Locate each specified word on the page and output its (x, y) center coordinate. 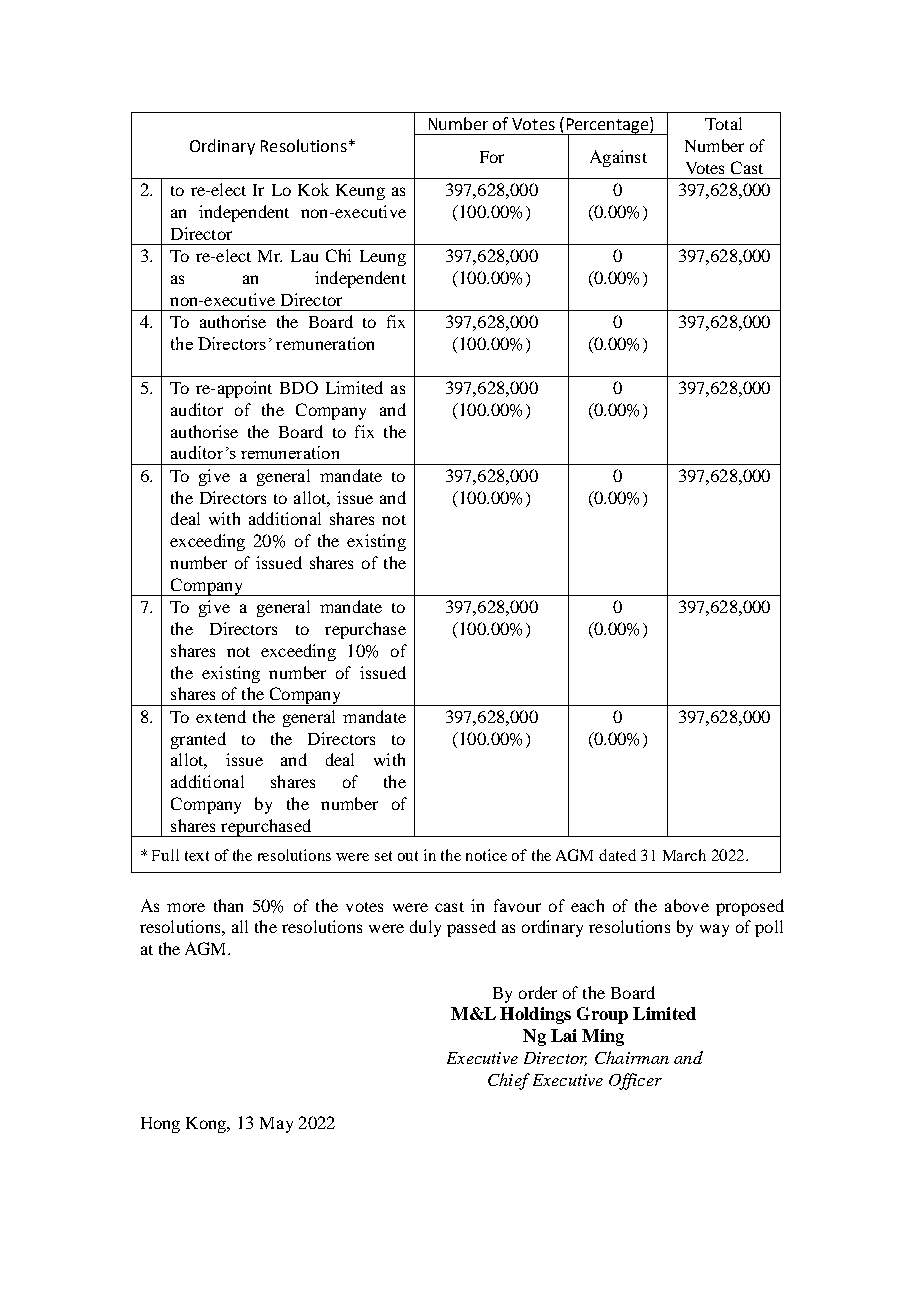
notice (486, 855)
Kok (313, 189)
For (492, 157)
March (684, 855)
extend (221, 716)
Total (723, 123)
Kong (207, 1125)
